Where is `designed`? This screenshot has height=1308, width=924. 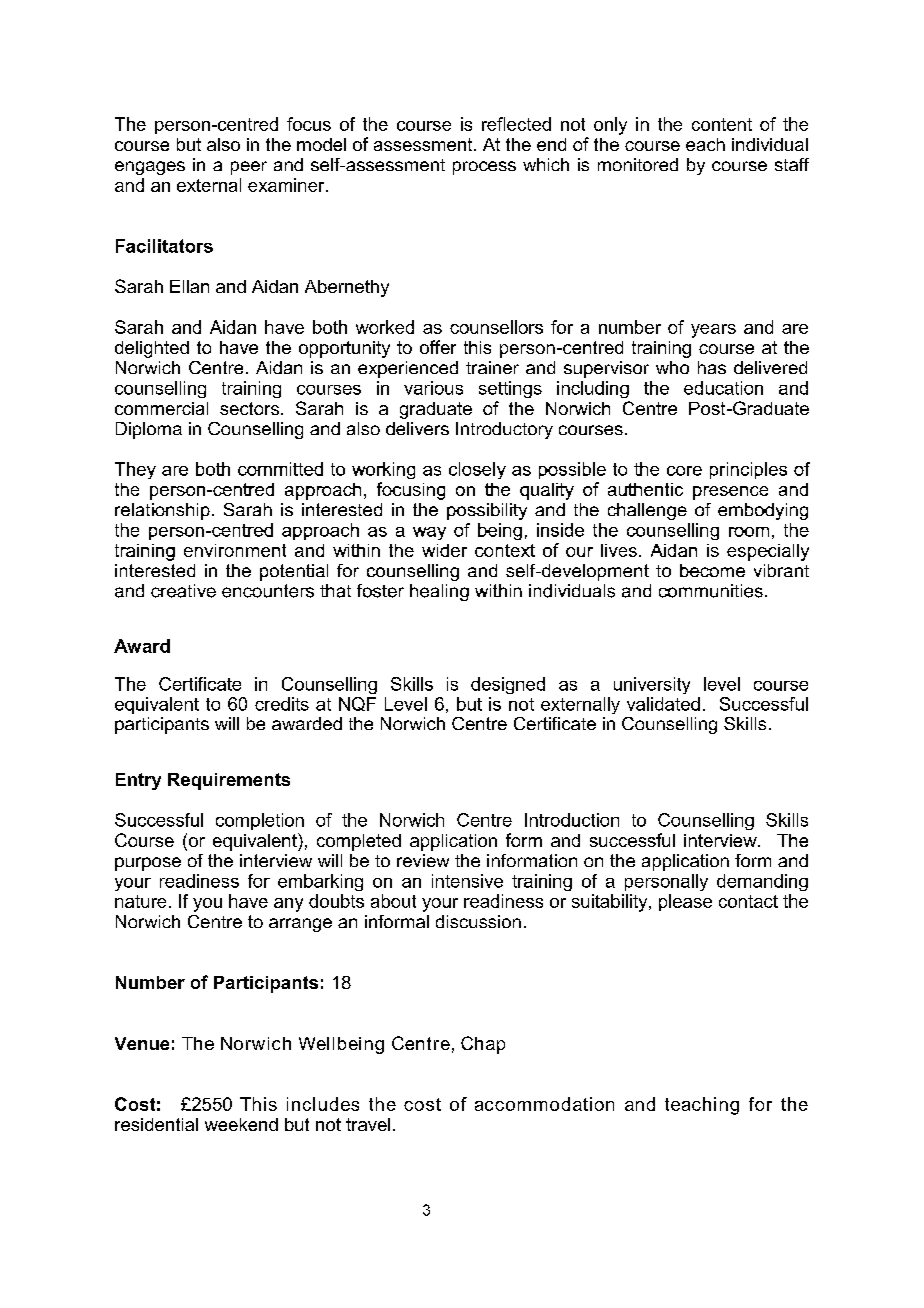
designed is located at coordinates (508, 685).
